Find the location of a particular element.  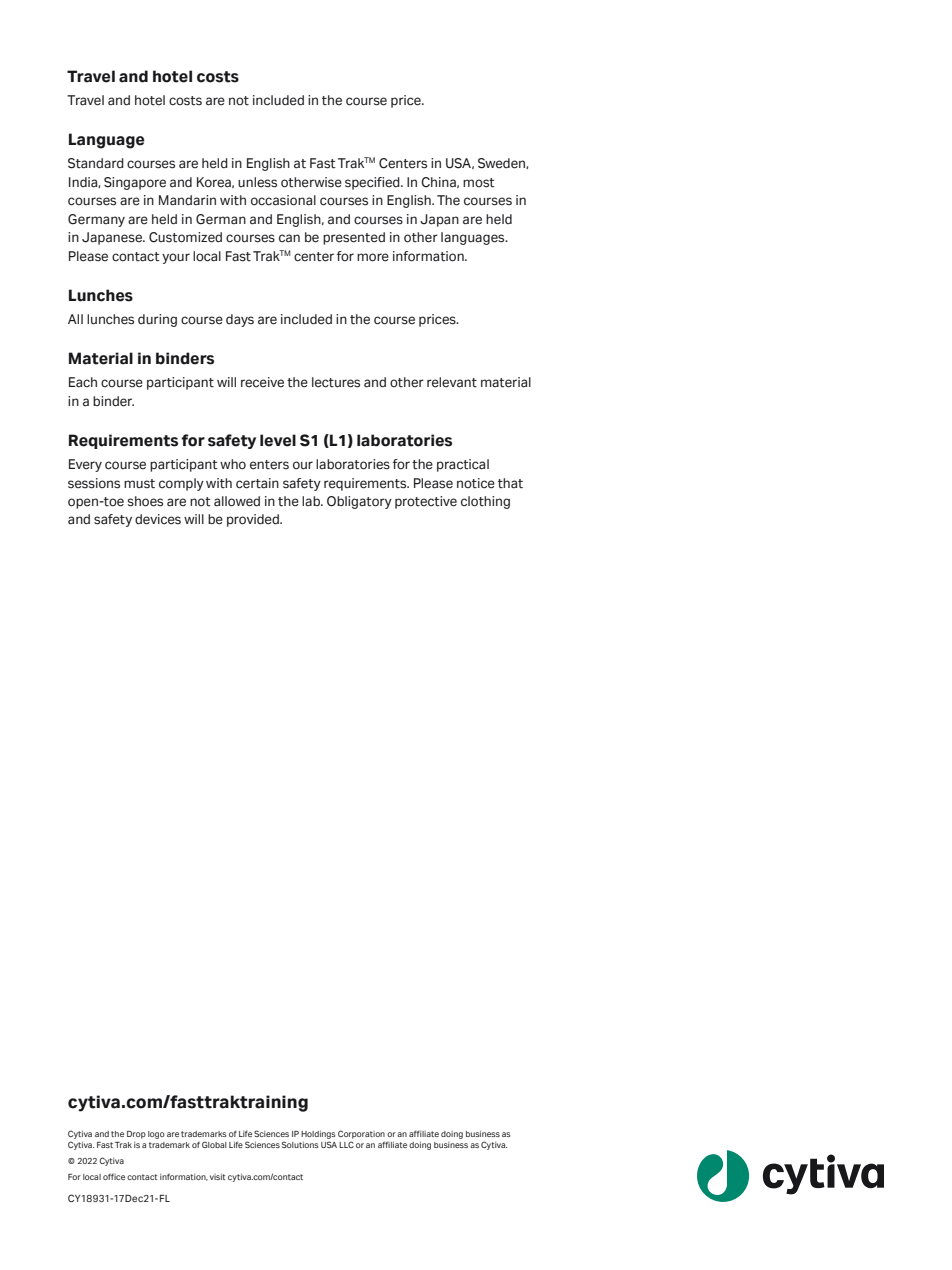

Corporation is located at coordinates (361, 1134).
